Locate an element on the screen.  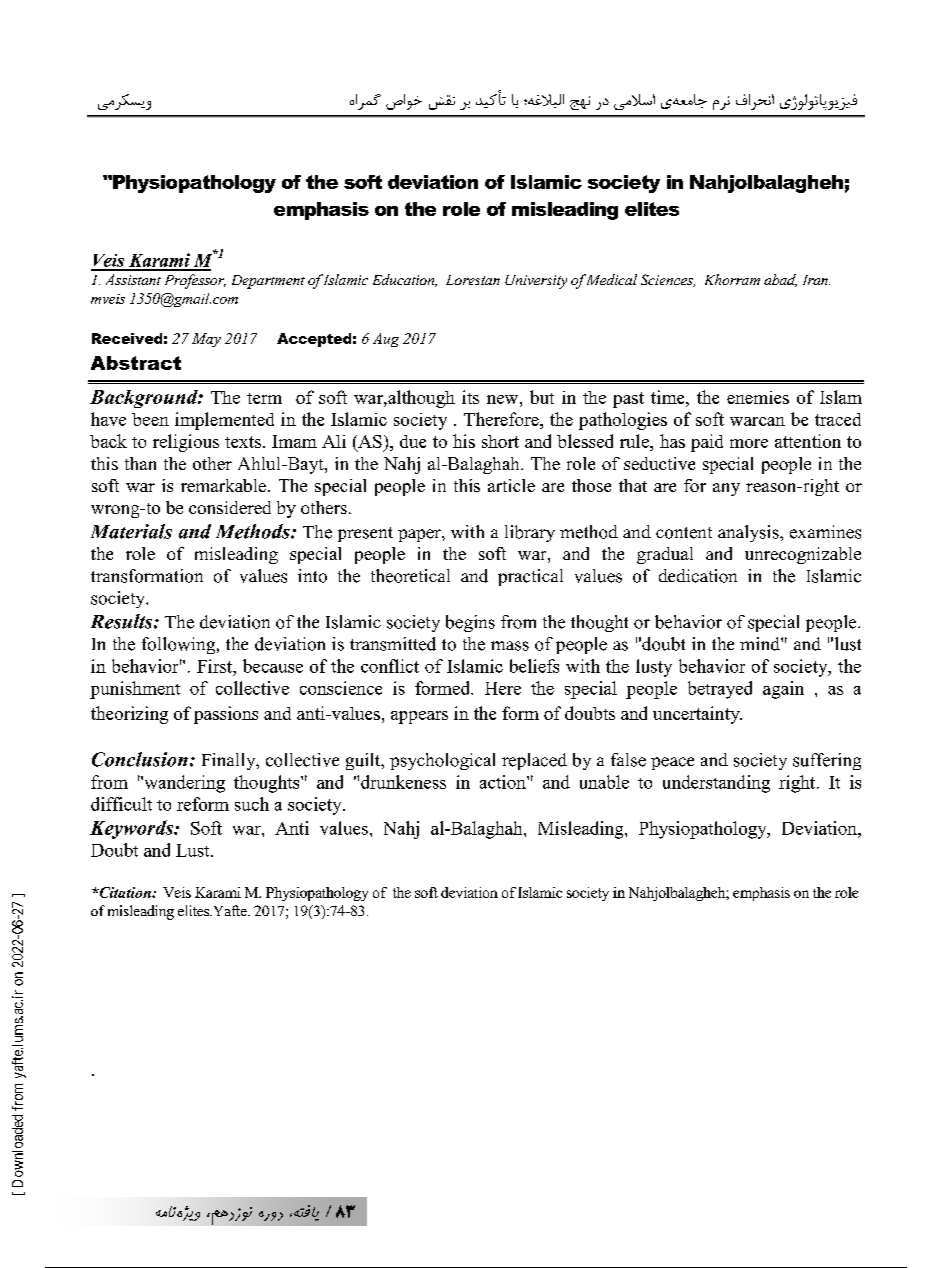
Materials is located at coordinates (131, 531).
